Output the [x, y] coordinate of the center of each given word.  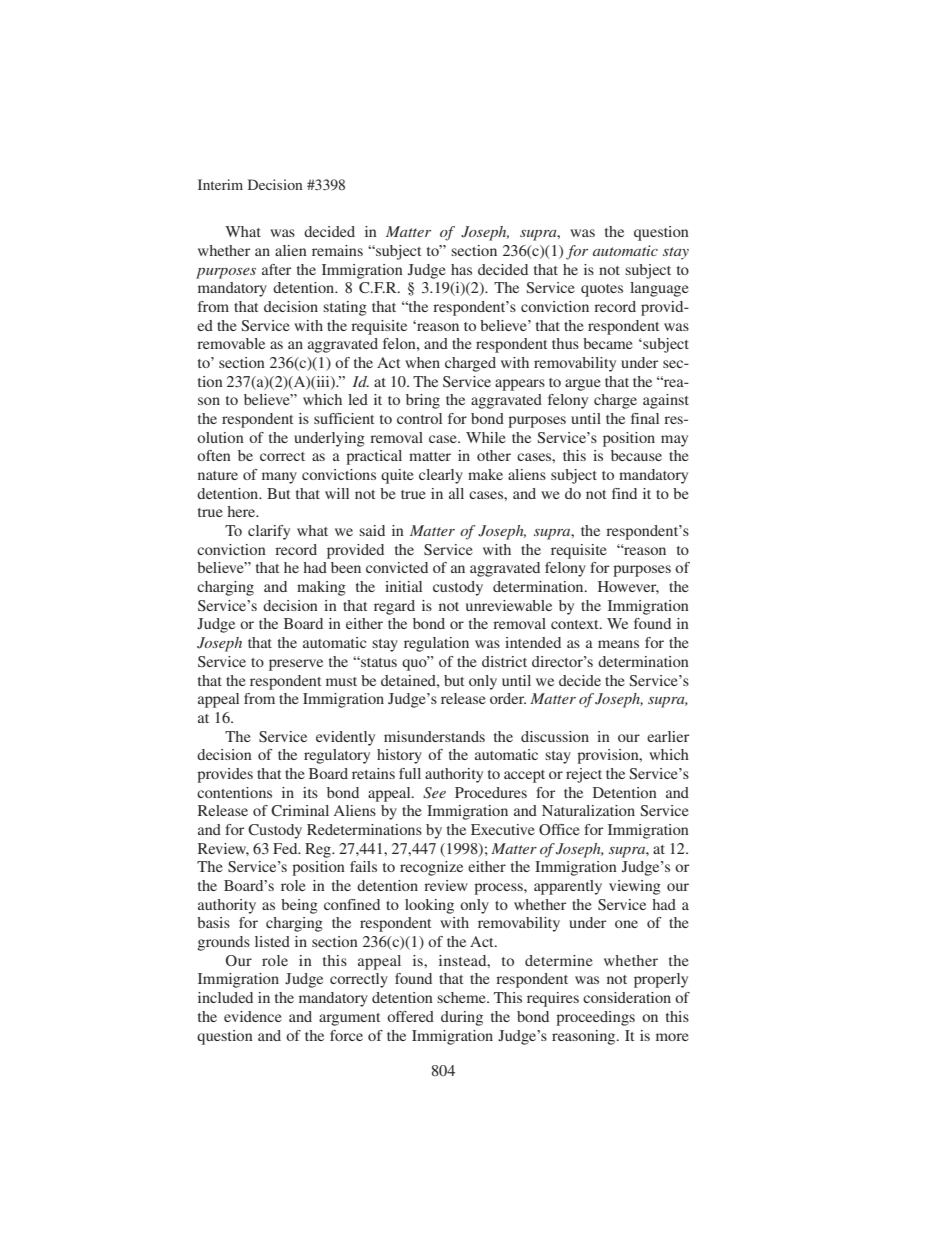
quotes [602, 290]
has [461, 269]
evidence [253, 1016]
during [462, 1018]
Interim [220, 184]
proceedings [595, 1018]
